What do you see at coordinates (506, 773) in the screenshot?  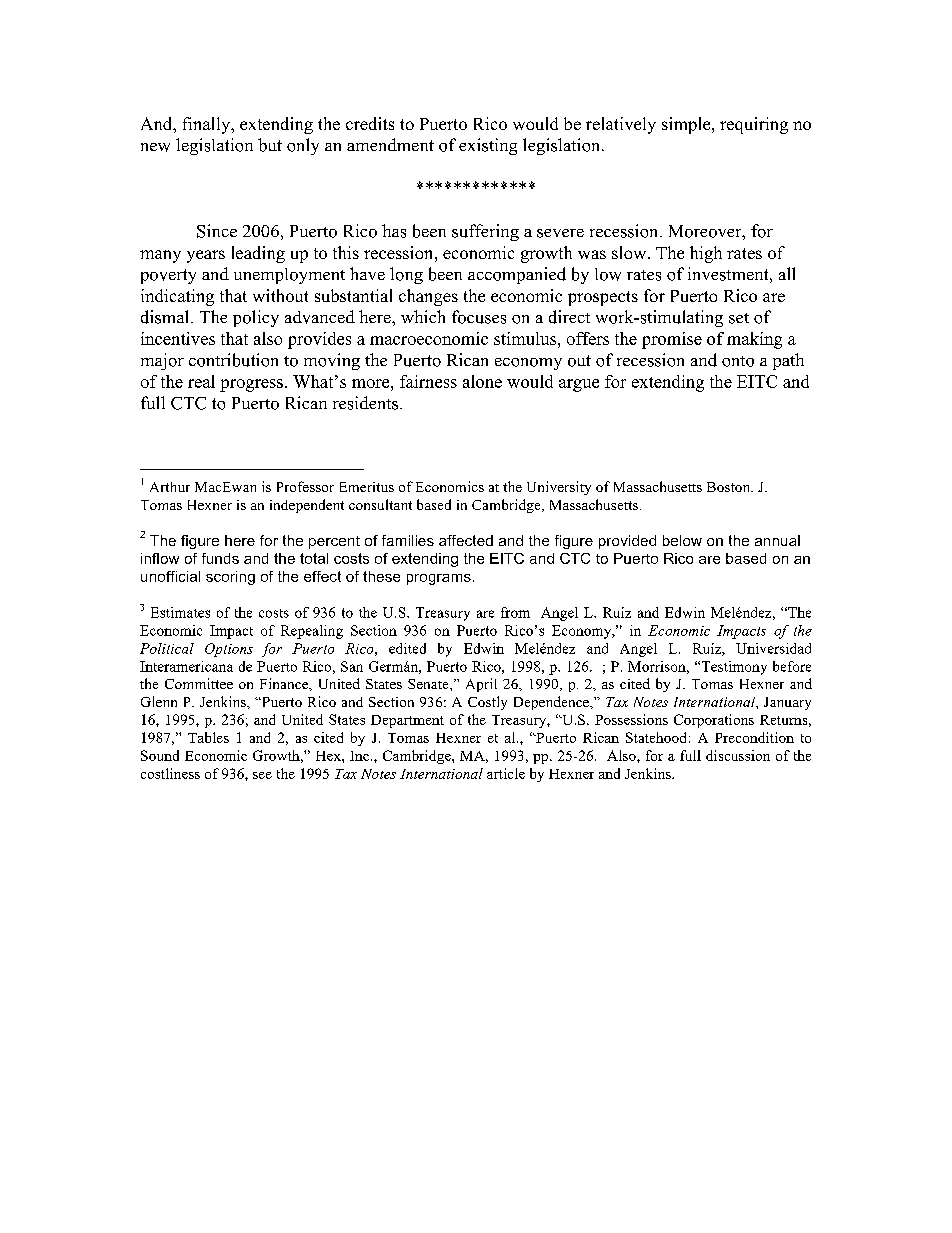 I see `article` at bounding box center [506, 773].
